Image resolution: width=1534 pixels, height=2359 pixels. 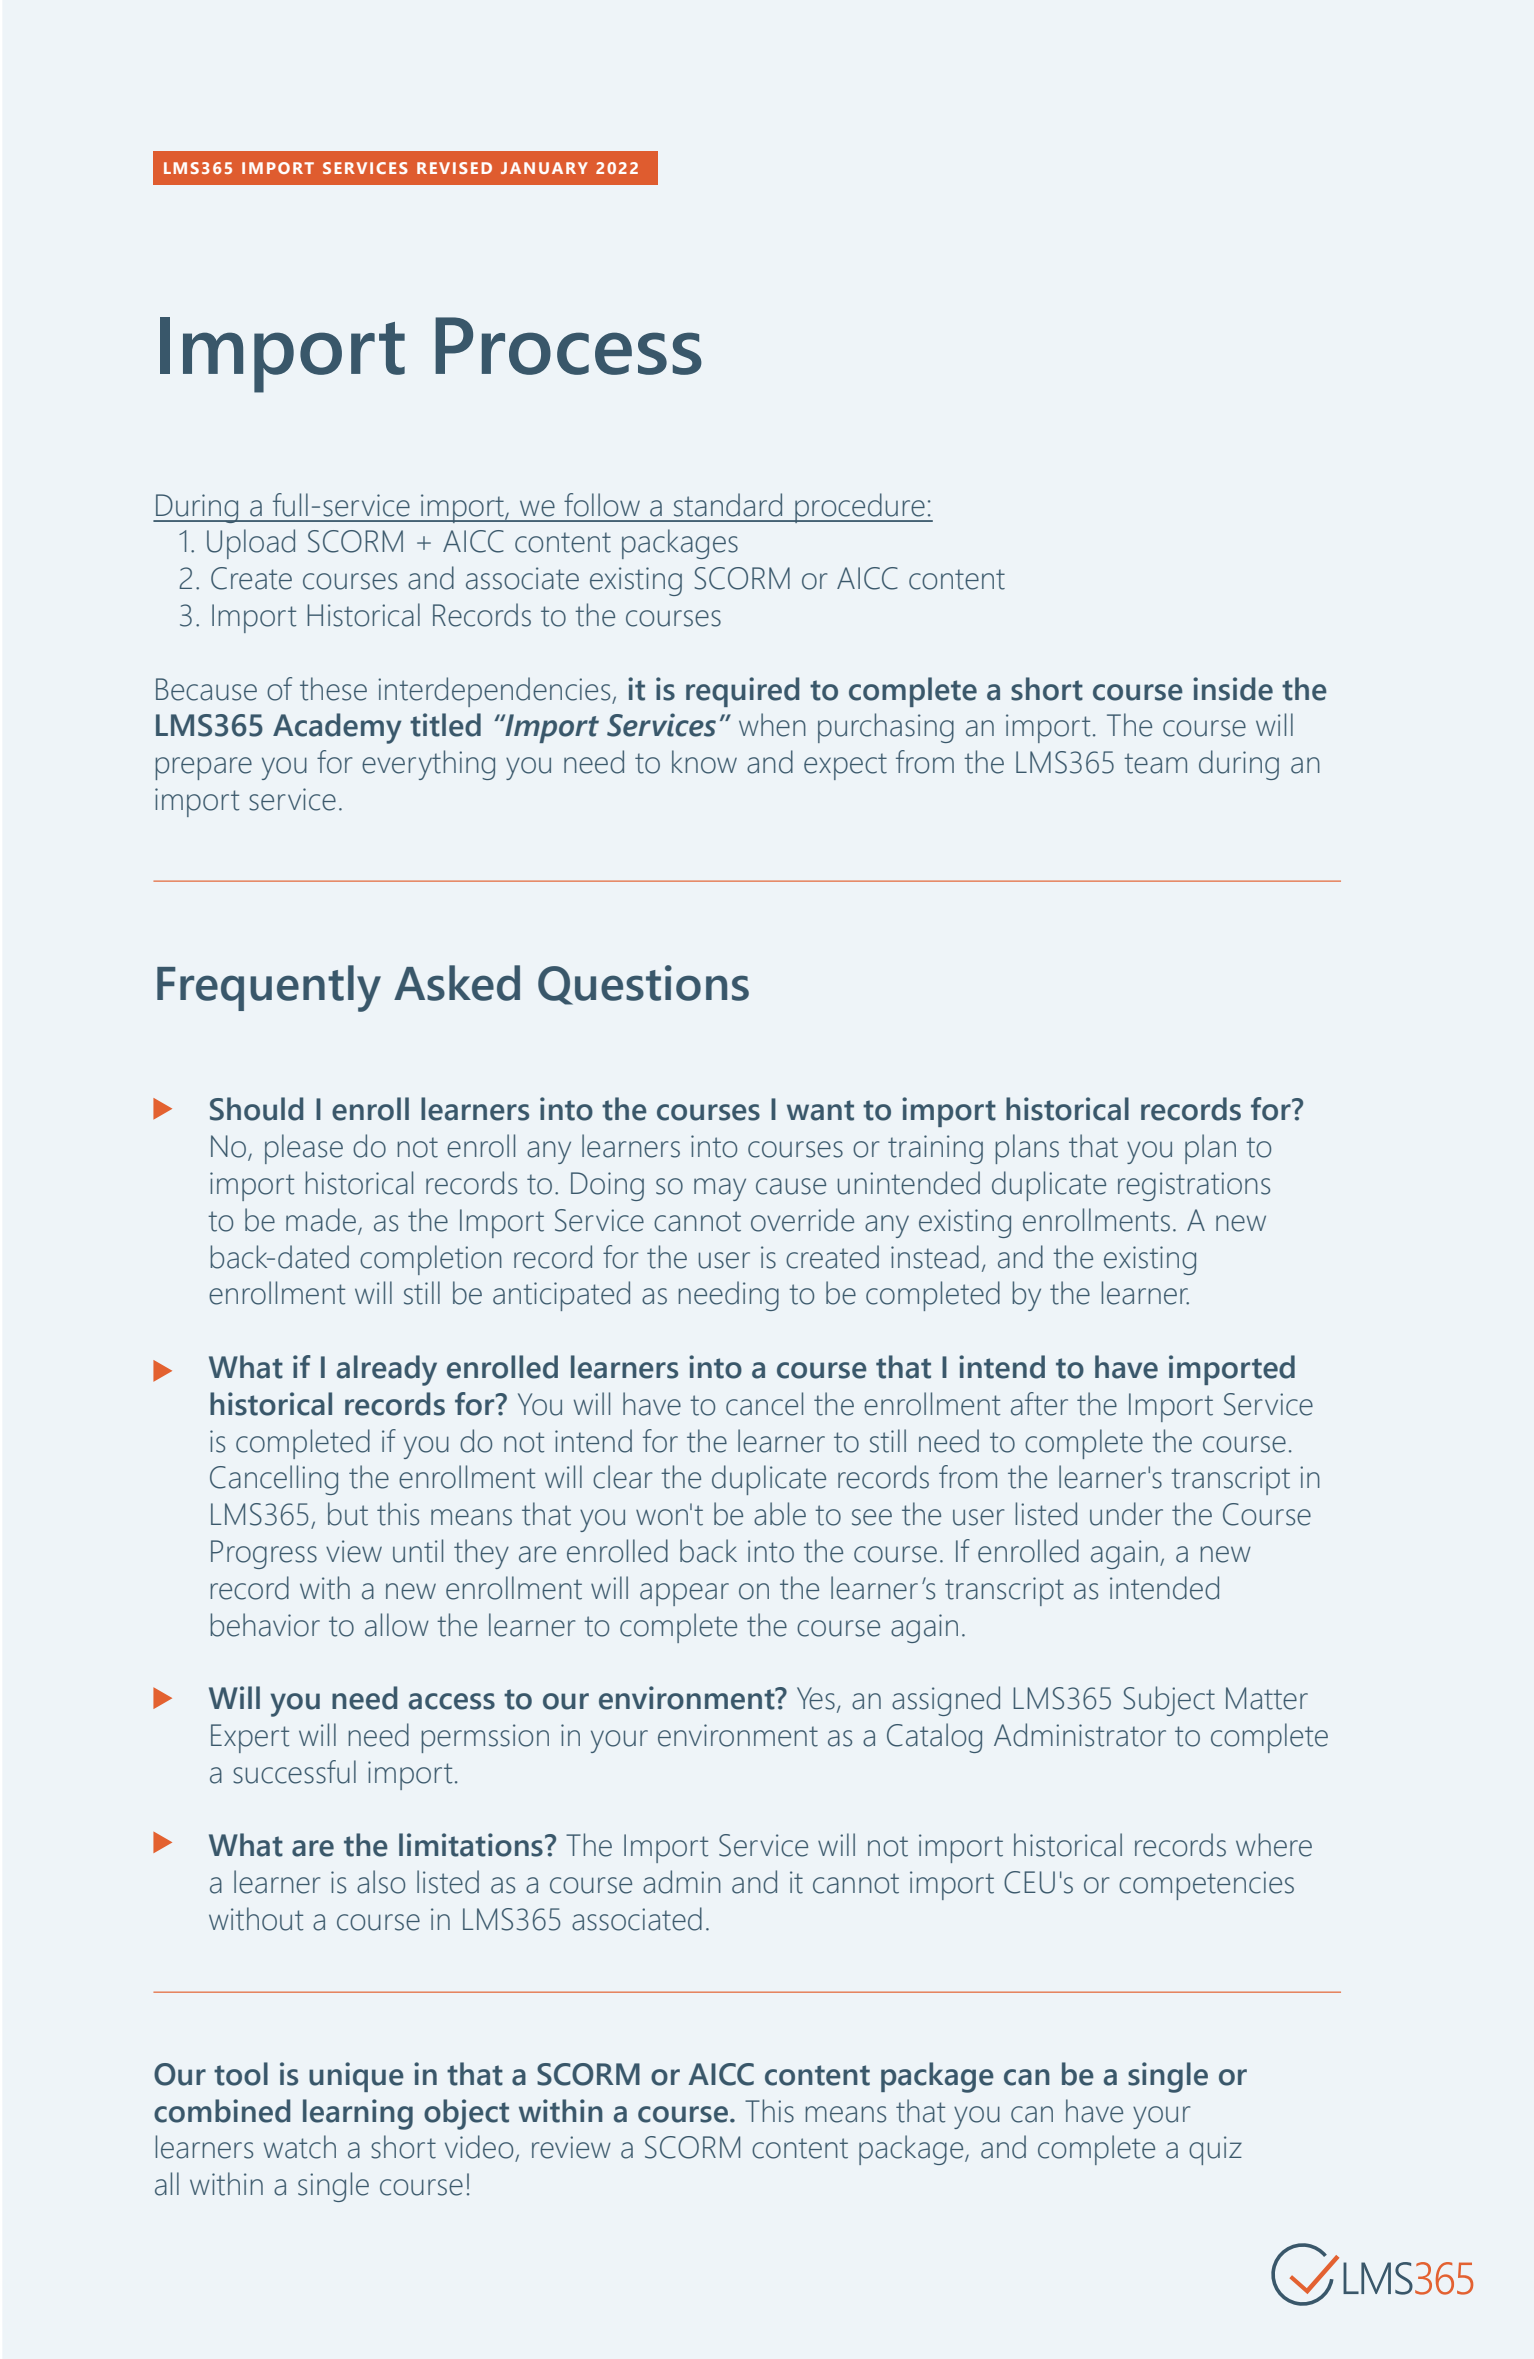 I want to click on JANUARY, so click(x=544, y=168).
